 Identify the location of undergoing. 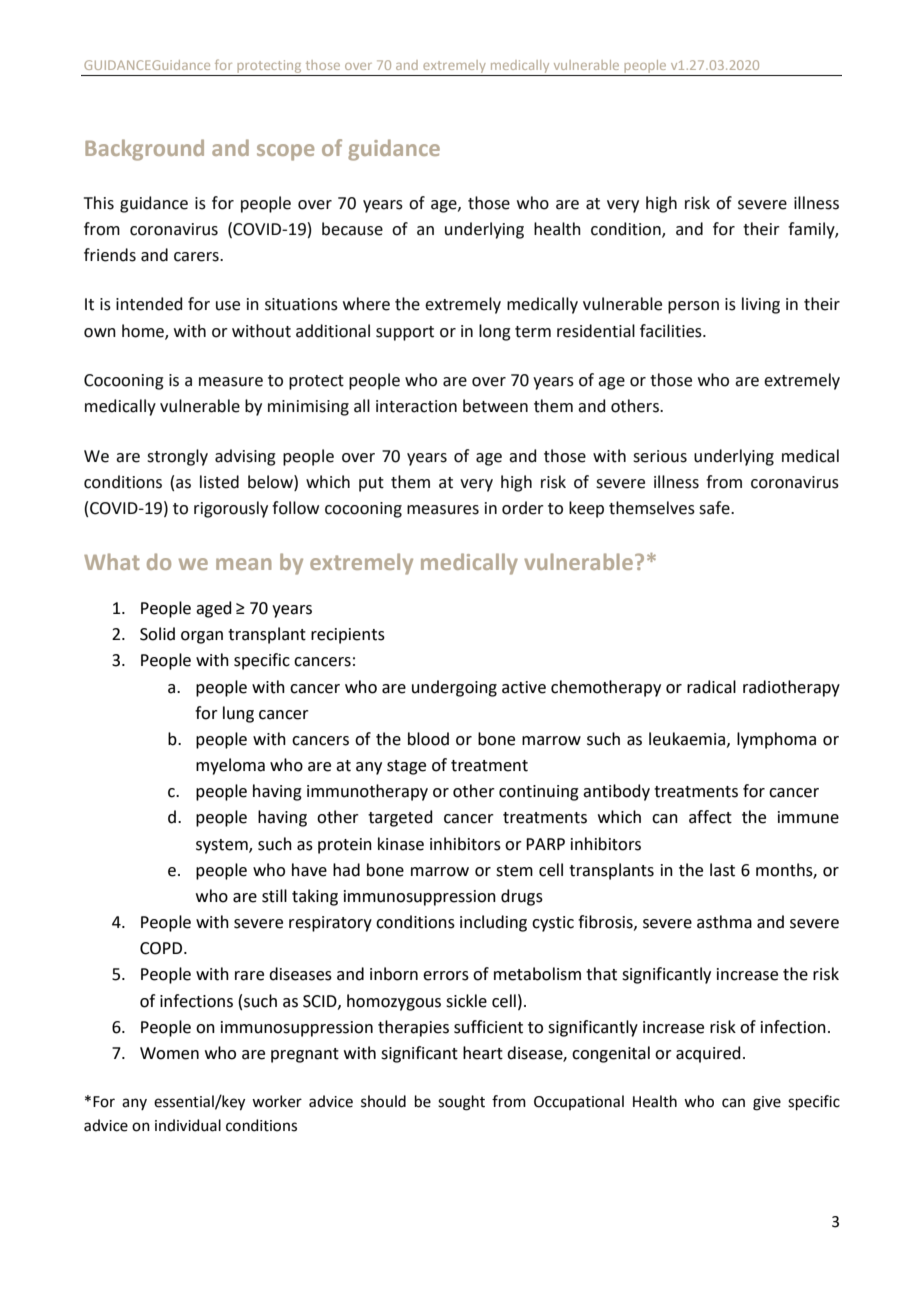
(454, 688).
